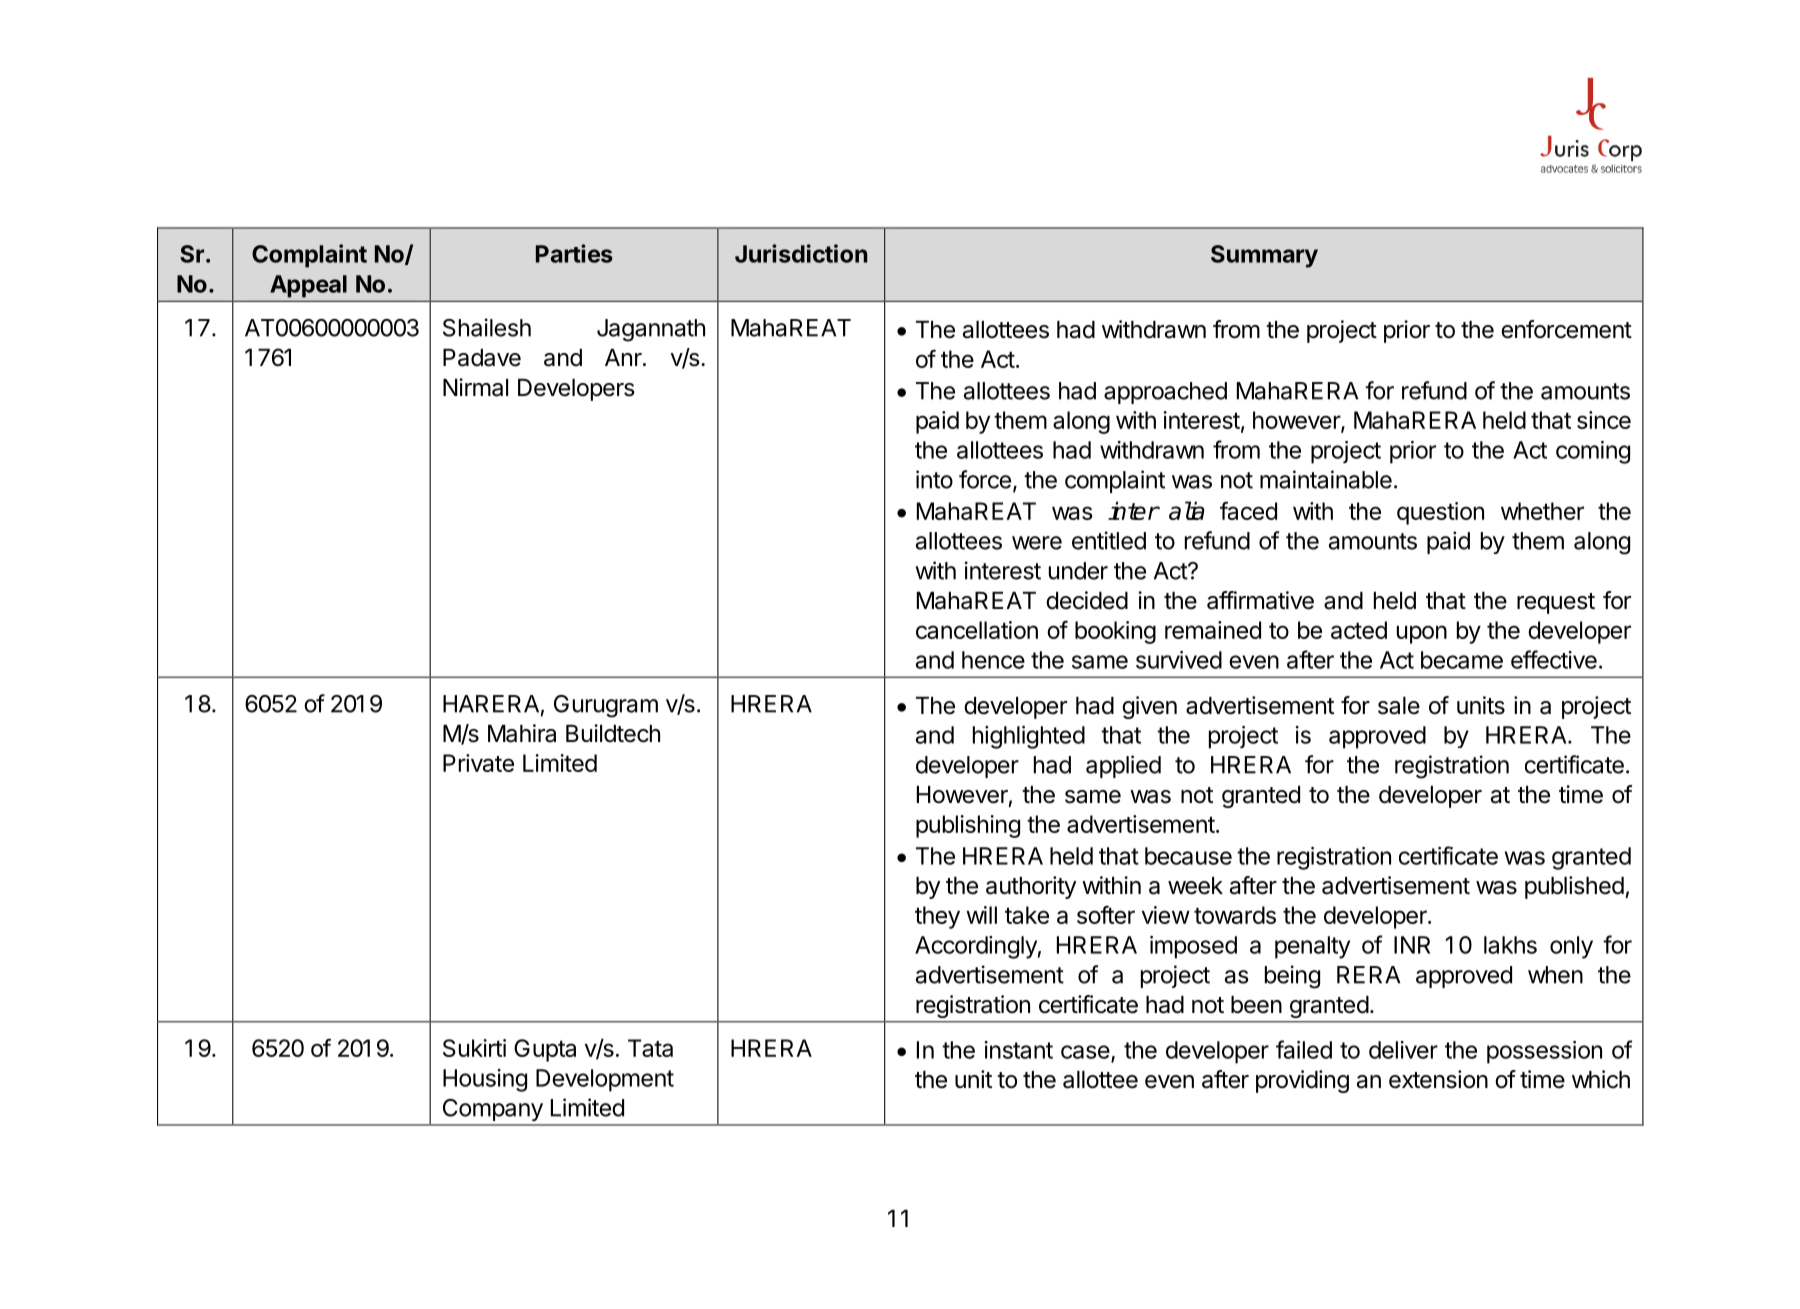 The image size is (1800, 1309). I want to click on hence, so click(993, 660).
